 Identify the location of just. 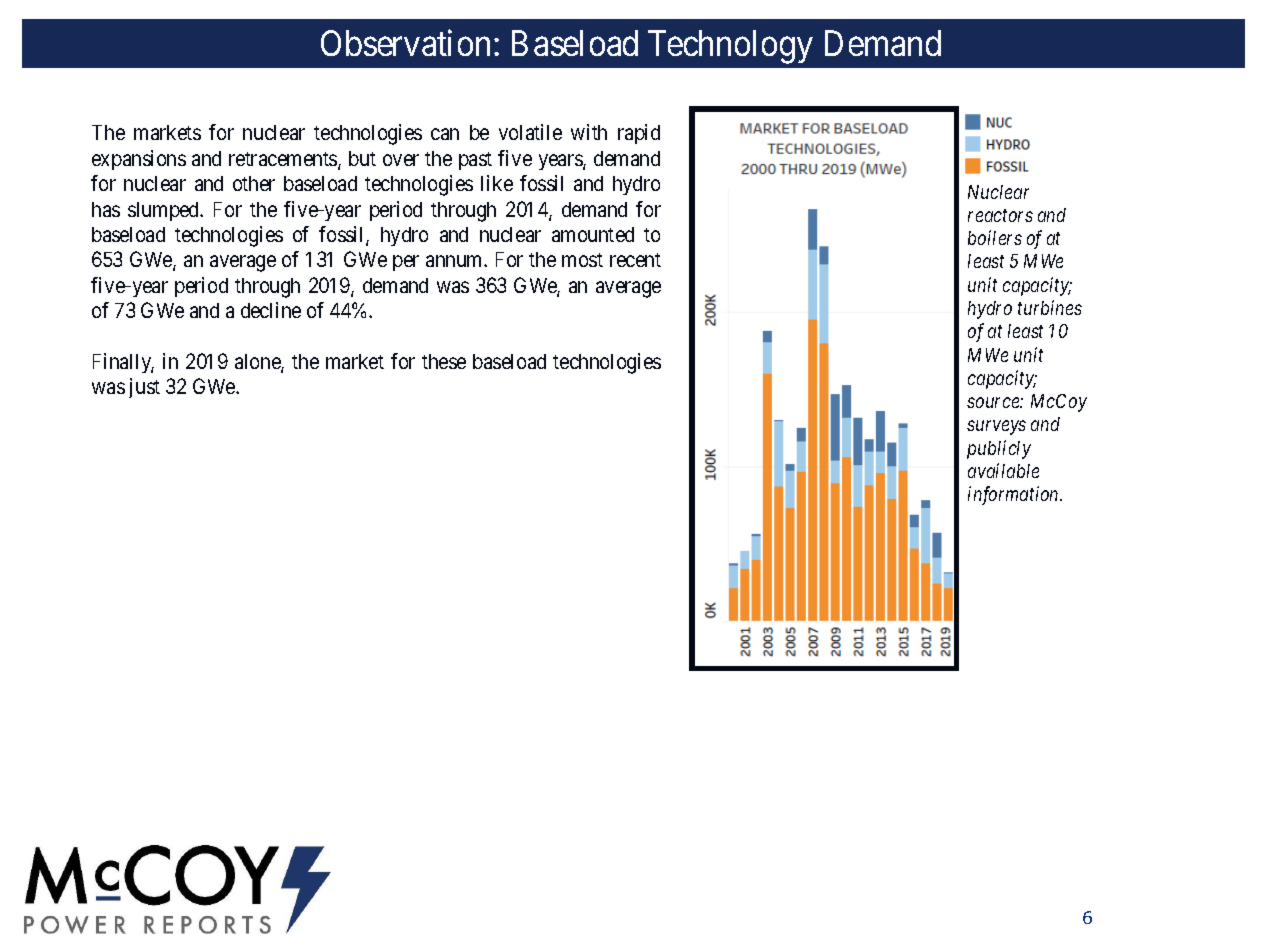
(144, 388).
